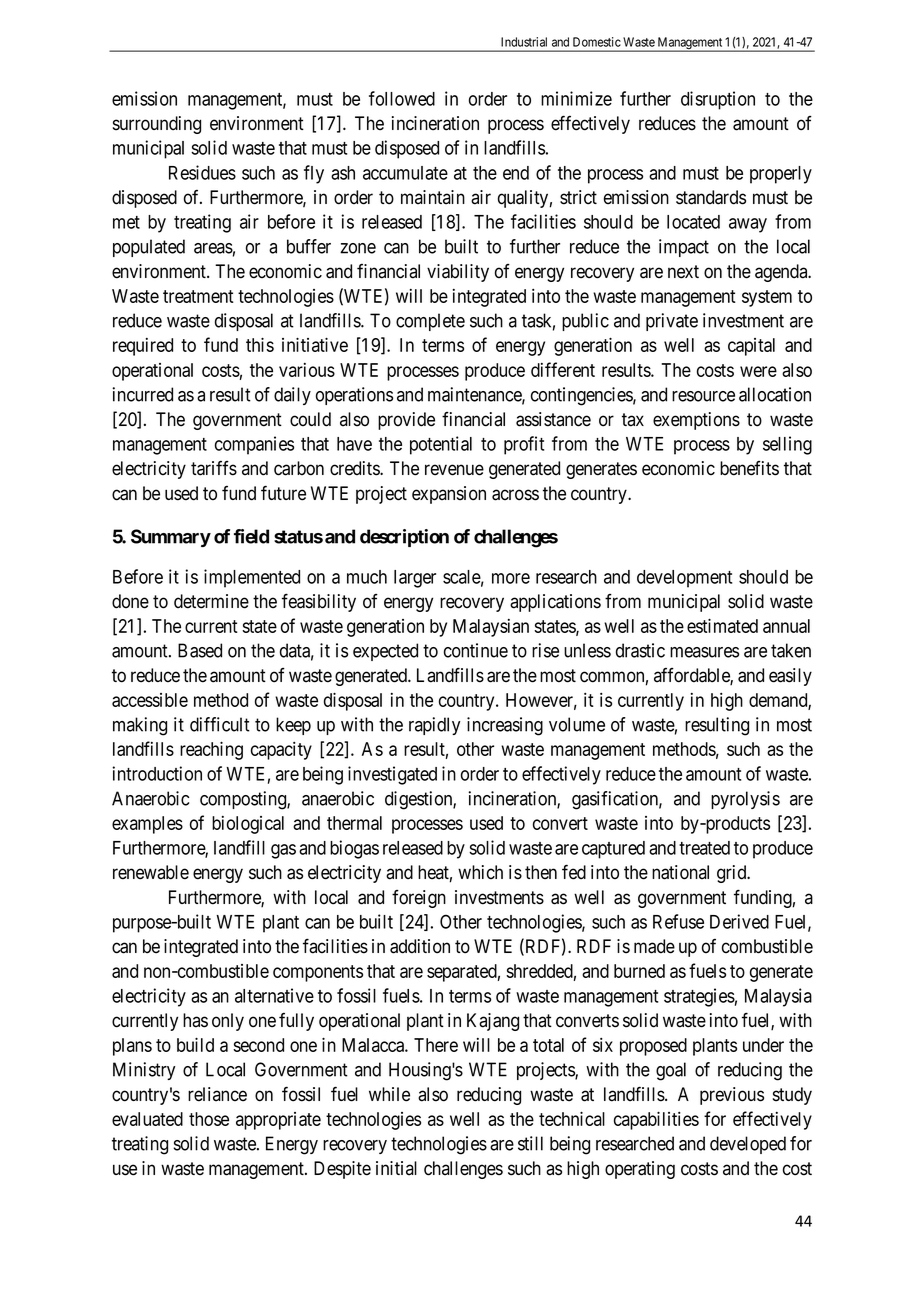 This document has width=924, height=1308. I want to click on potential, so click(441, 445).
